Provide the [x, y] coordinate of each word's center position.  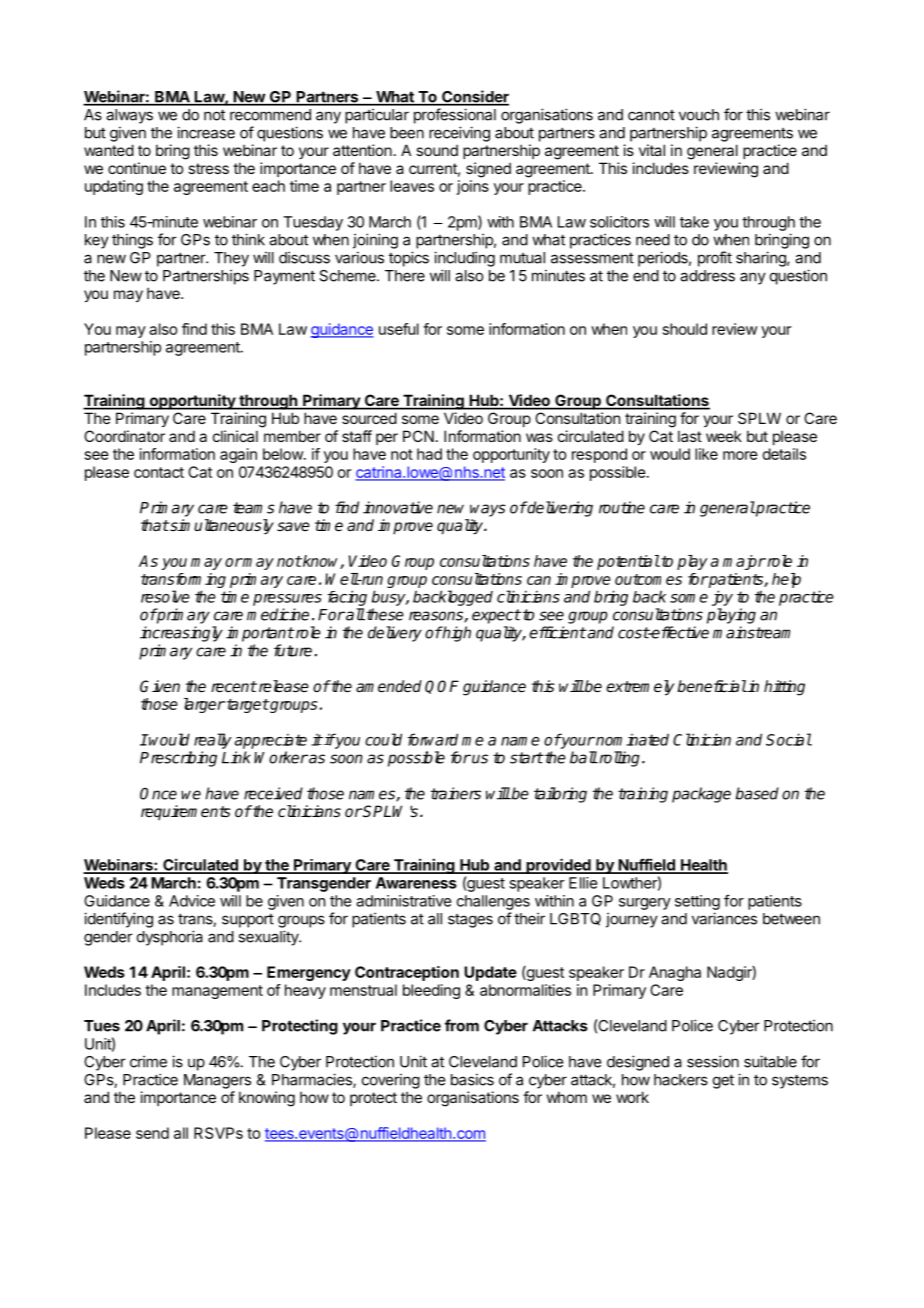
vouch [699, 115]
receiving [459, 134]
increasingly [181, 634]
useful [399, 329]
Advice [192, 901]
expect [496, 616]
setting [697, 902]
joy [722, 598]
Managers [217, 1081]
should [685, 329]
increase [206, 132]
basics [472, 1079]
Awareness [416, 883]
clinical [235, 436]
